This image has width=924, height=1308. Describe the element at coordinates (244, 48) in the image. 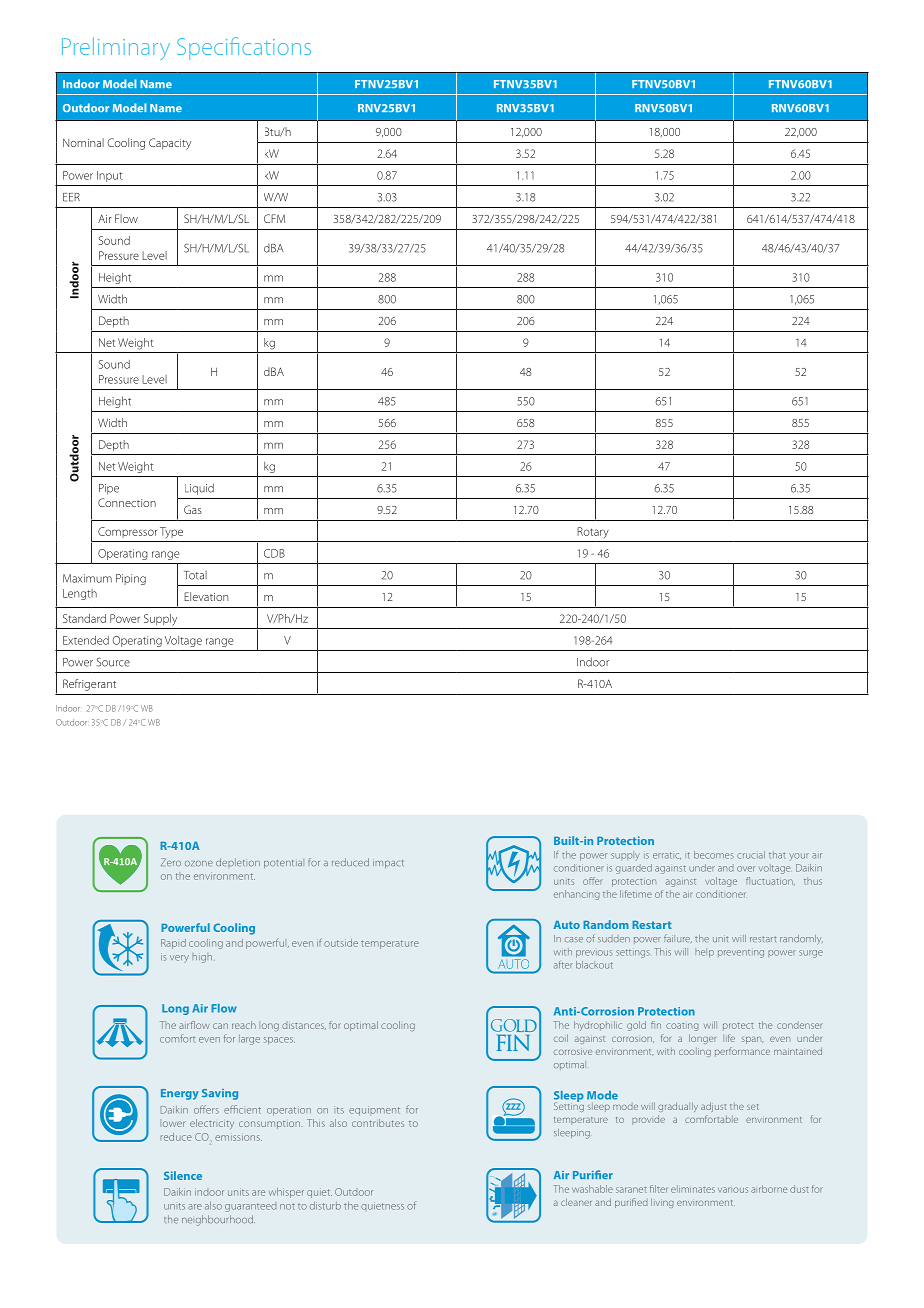

I see `Specifications` at that location.
